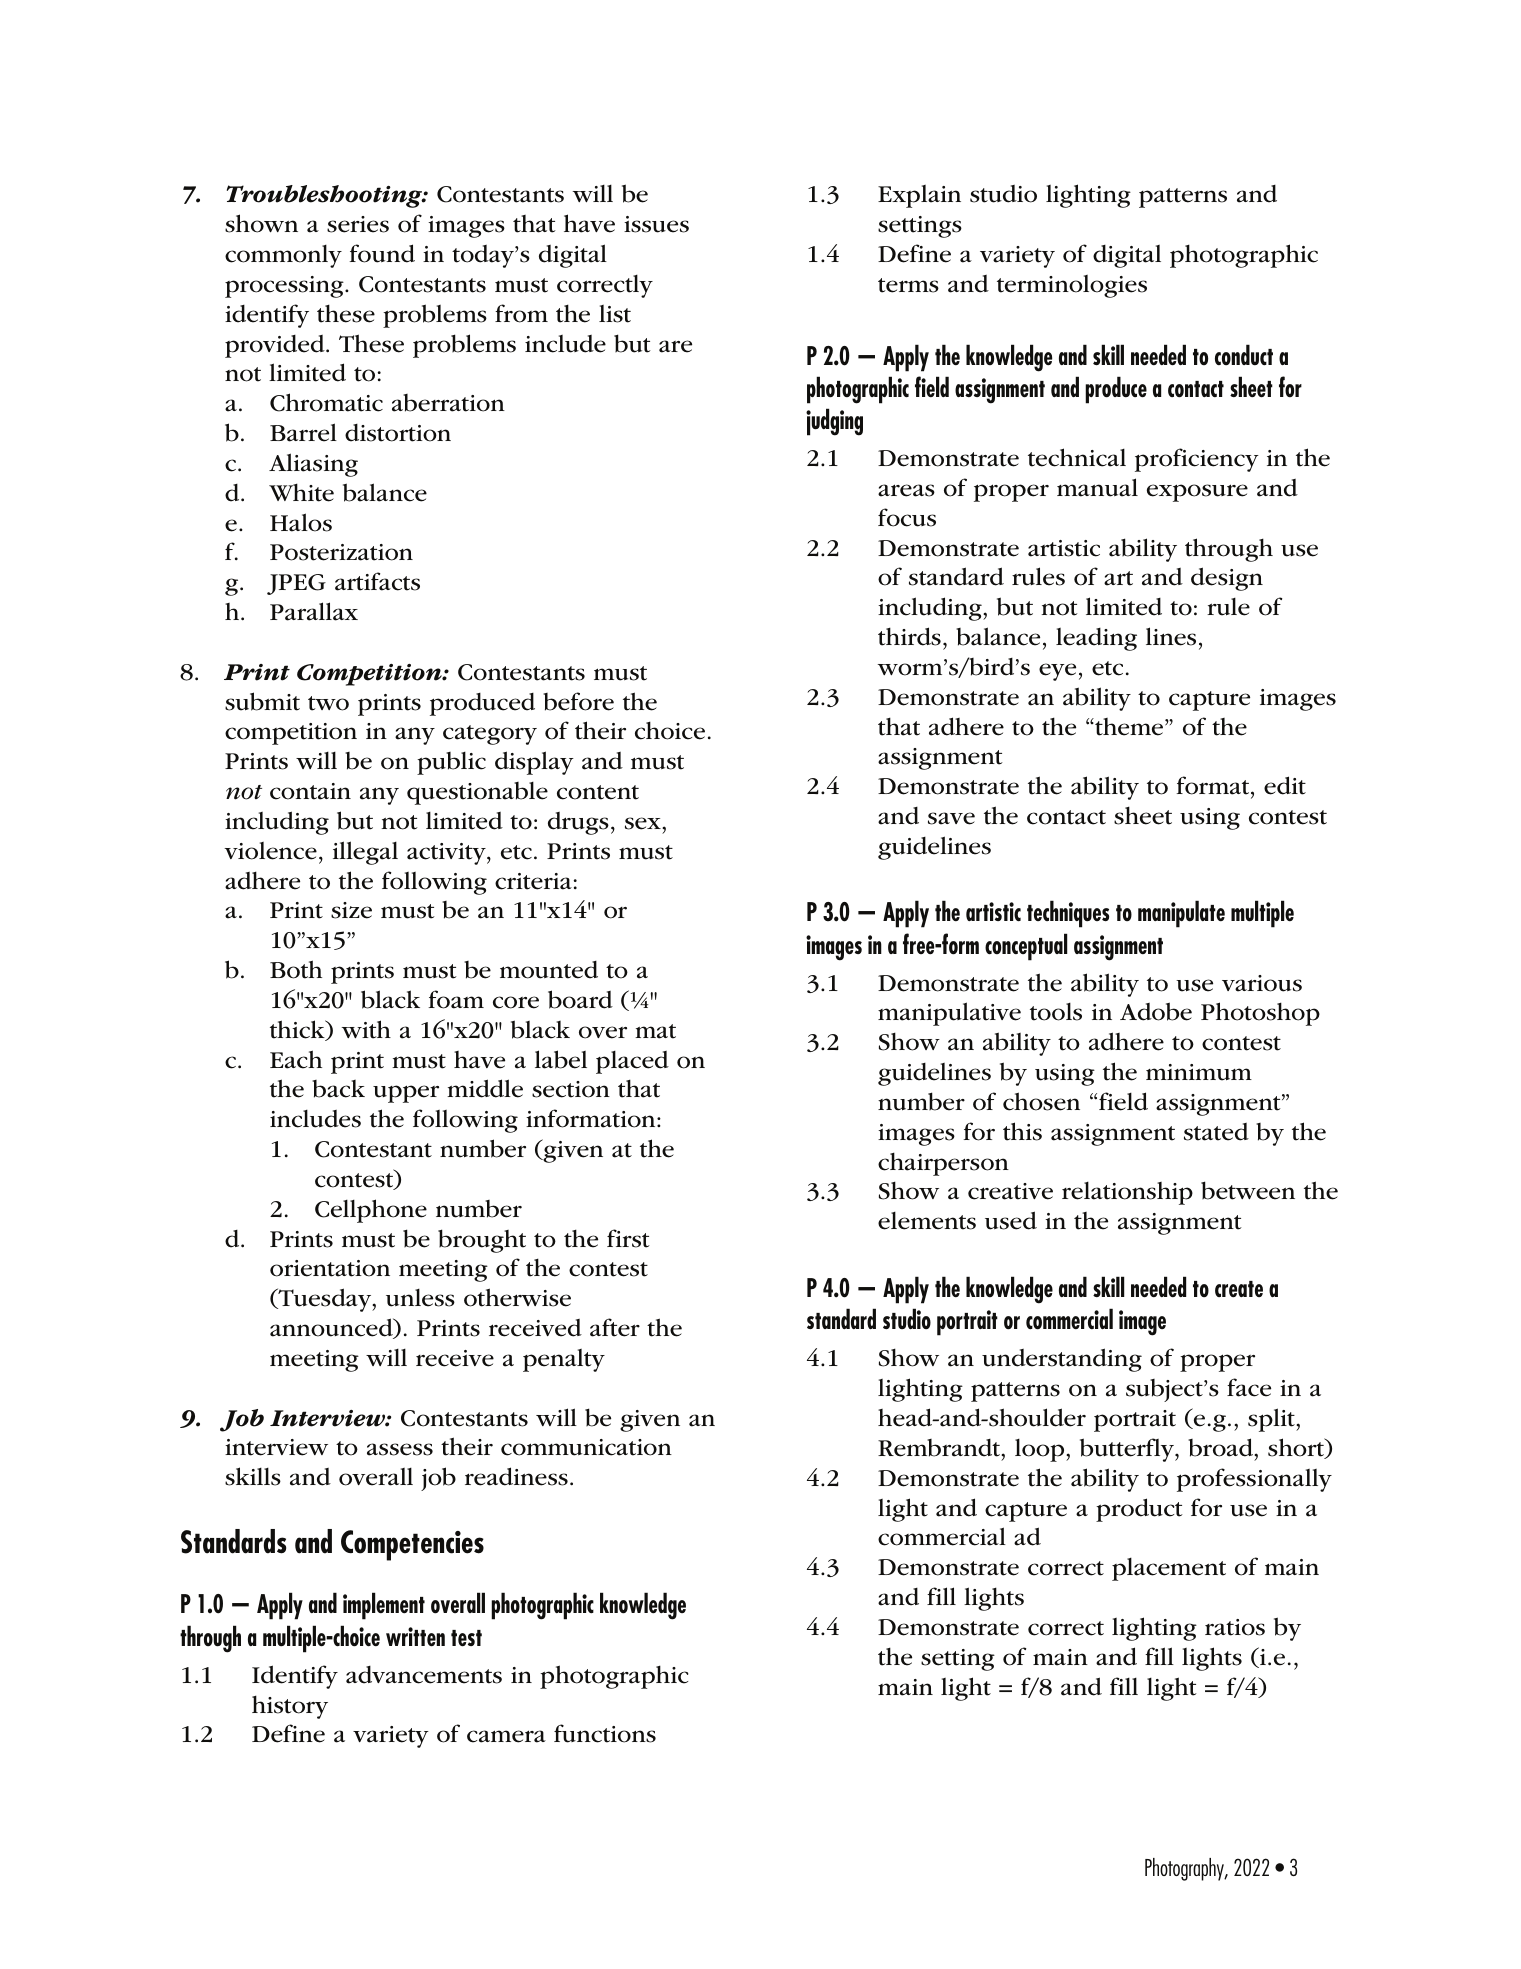 The height and width of the document is (1969, 1521). What do you see at coordinates (1072, 286) in the document?
I see `terminologies` at bounding box center [1072, 286].
